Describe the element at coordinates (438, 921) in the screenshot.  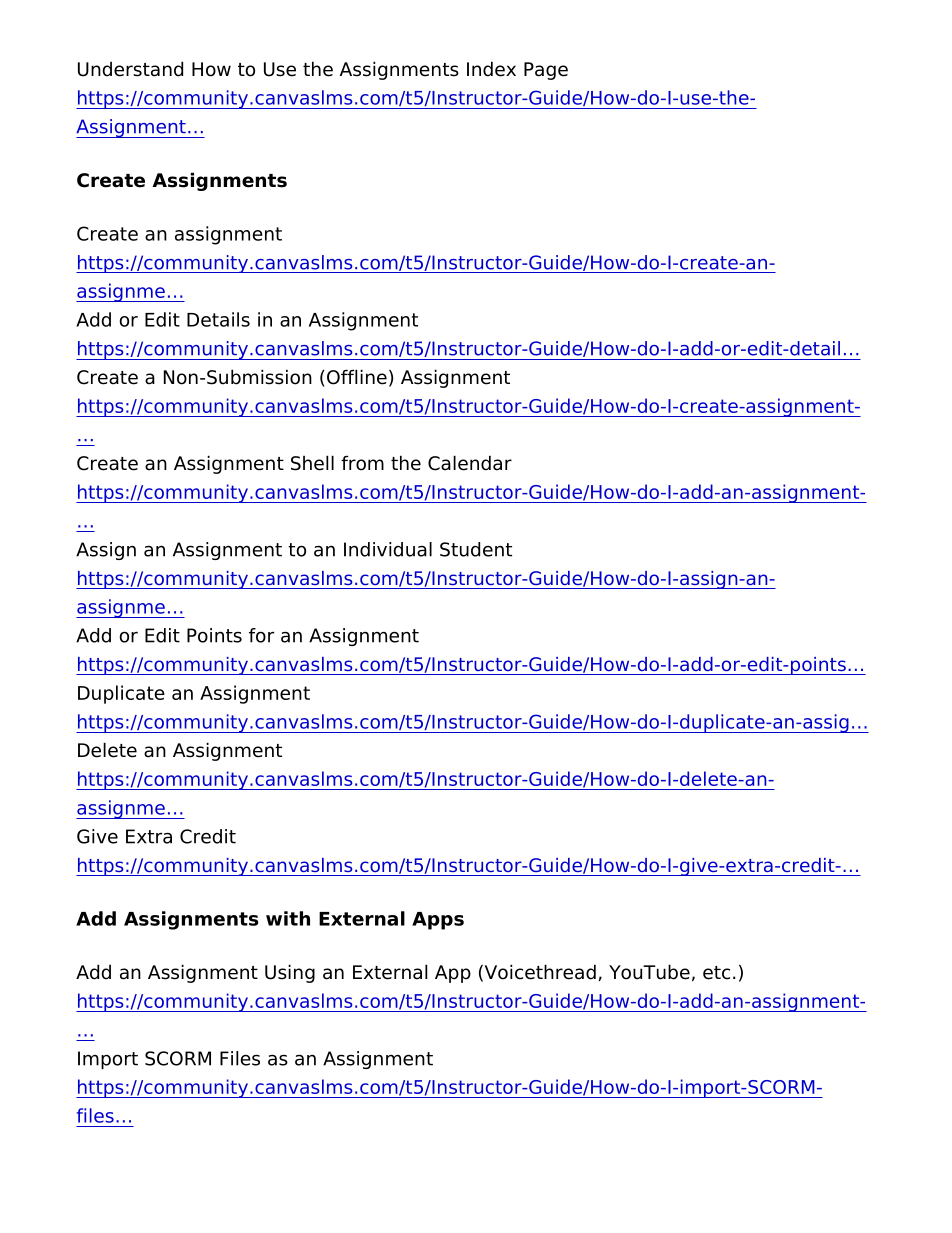
I see `Apps` at that location.
